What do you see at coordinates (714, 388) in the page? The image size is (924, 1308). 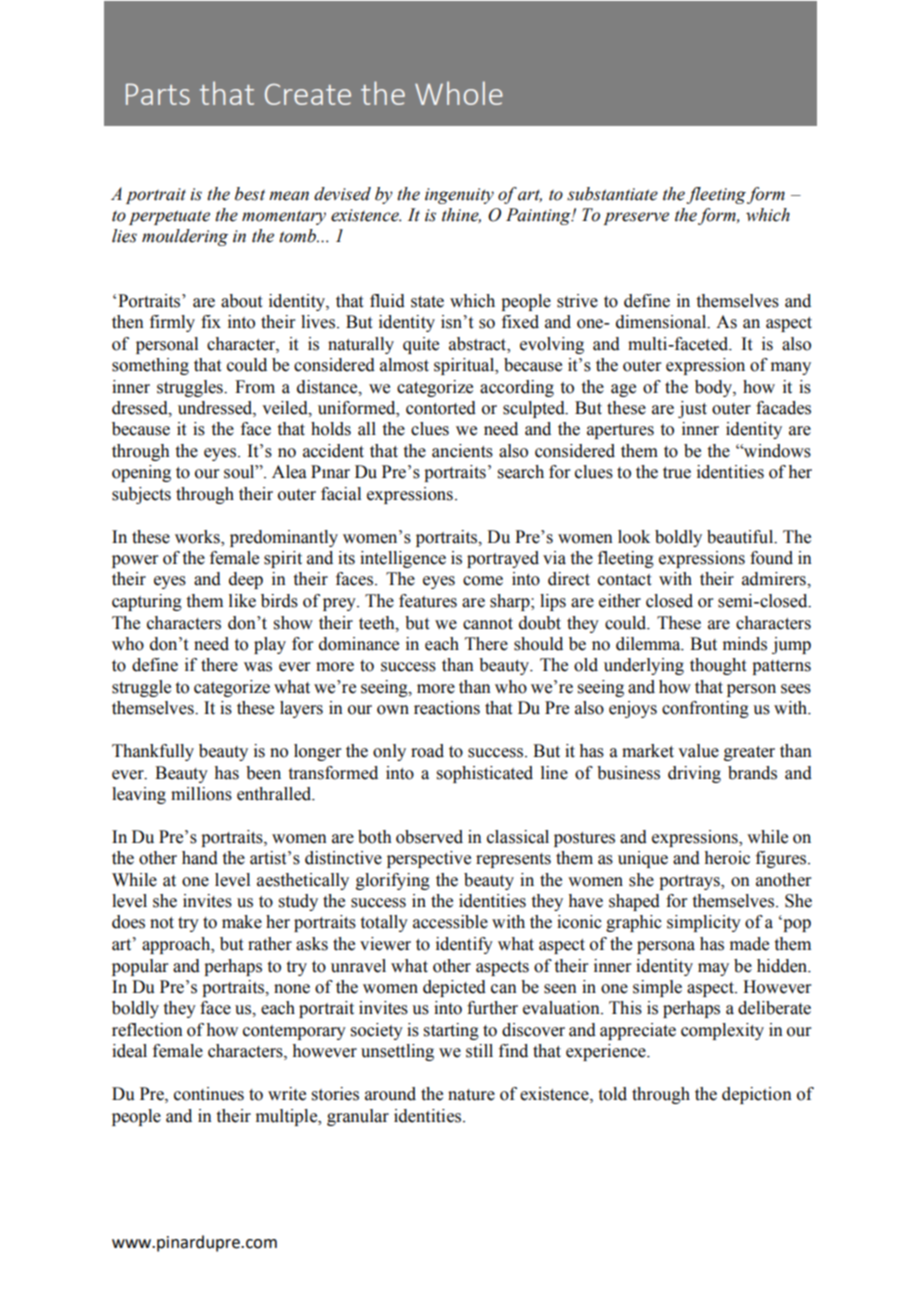 I see `body` at bounding box center [714, 388].
